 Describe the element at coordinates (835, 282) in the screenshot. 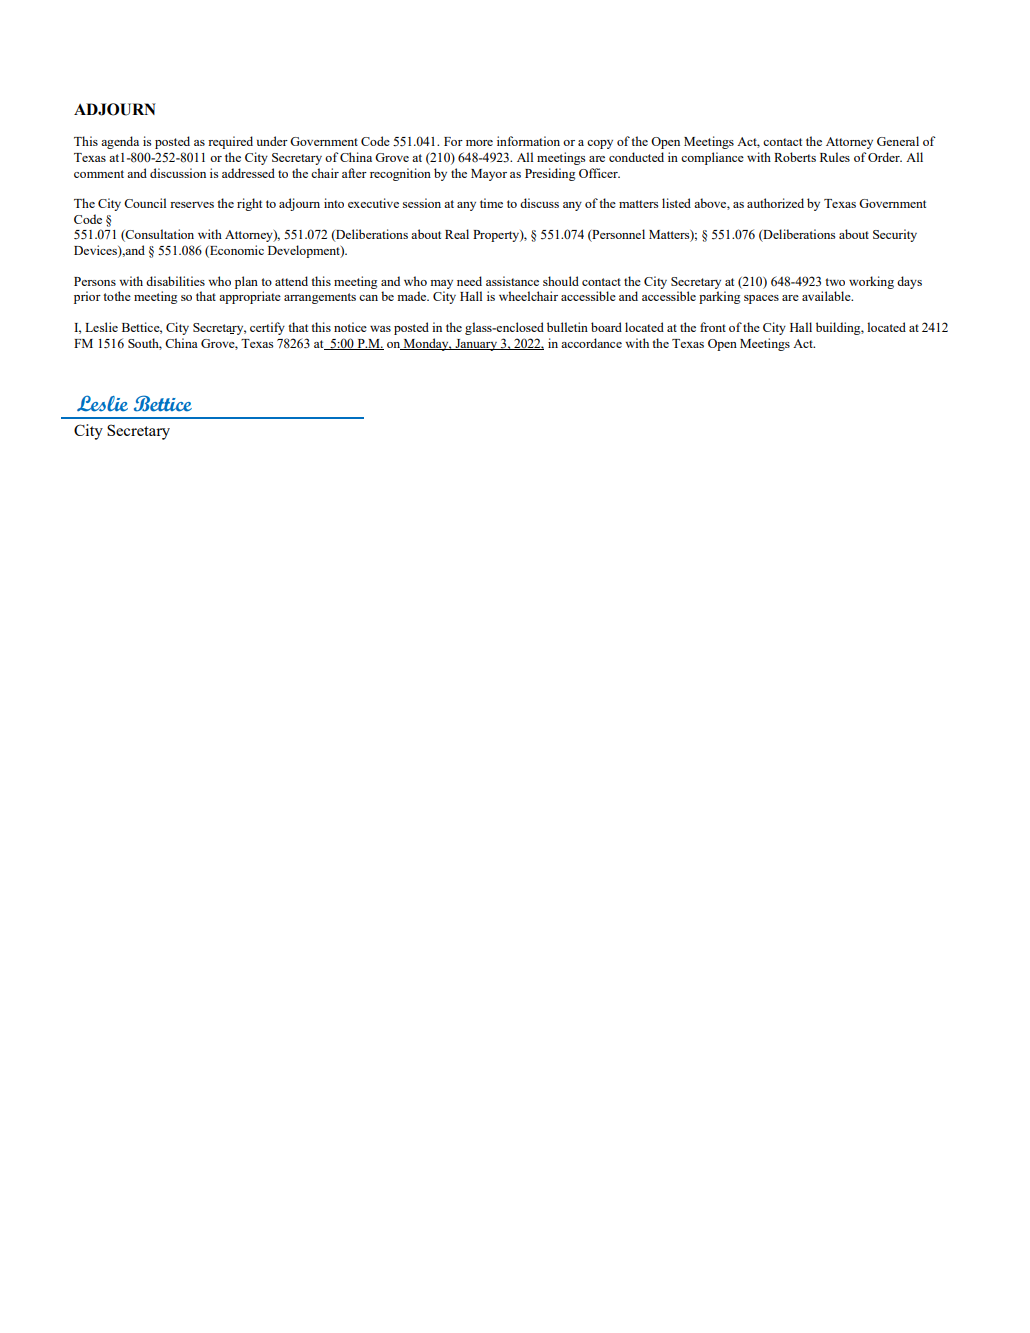

I see `two` at that location.
